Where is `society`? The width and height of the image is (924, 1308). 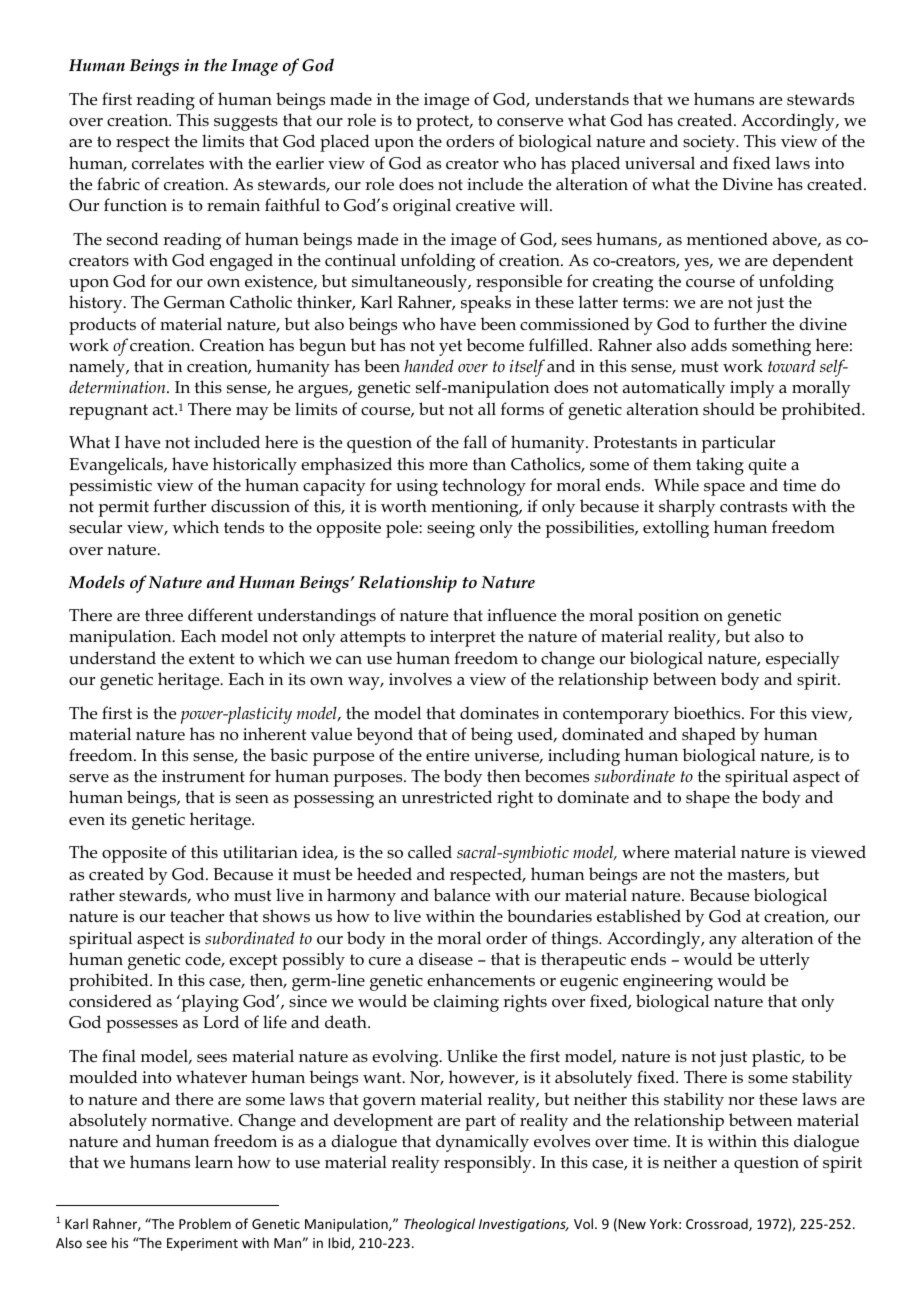 society is located at coordinates (710, 143).
